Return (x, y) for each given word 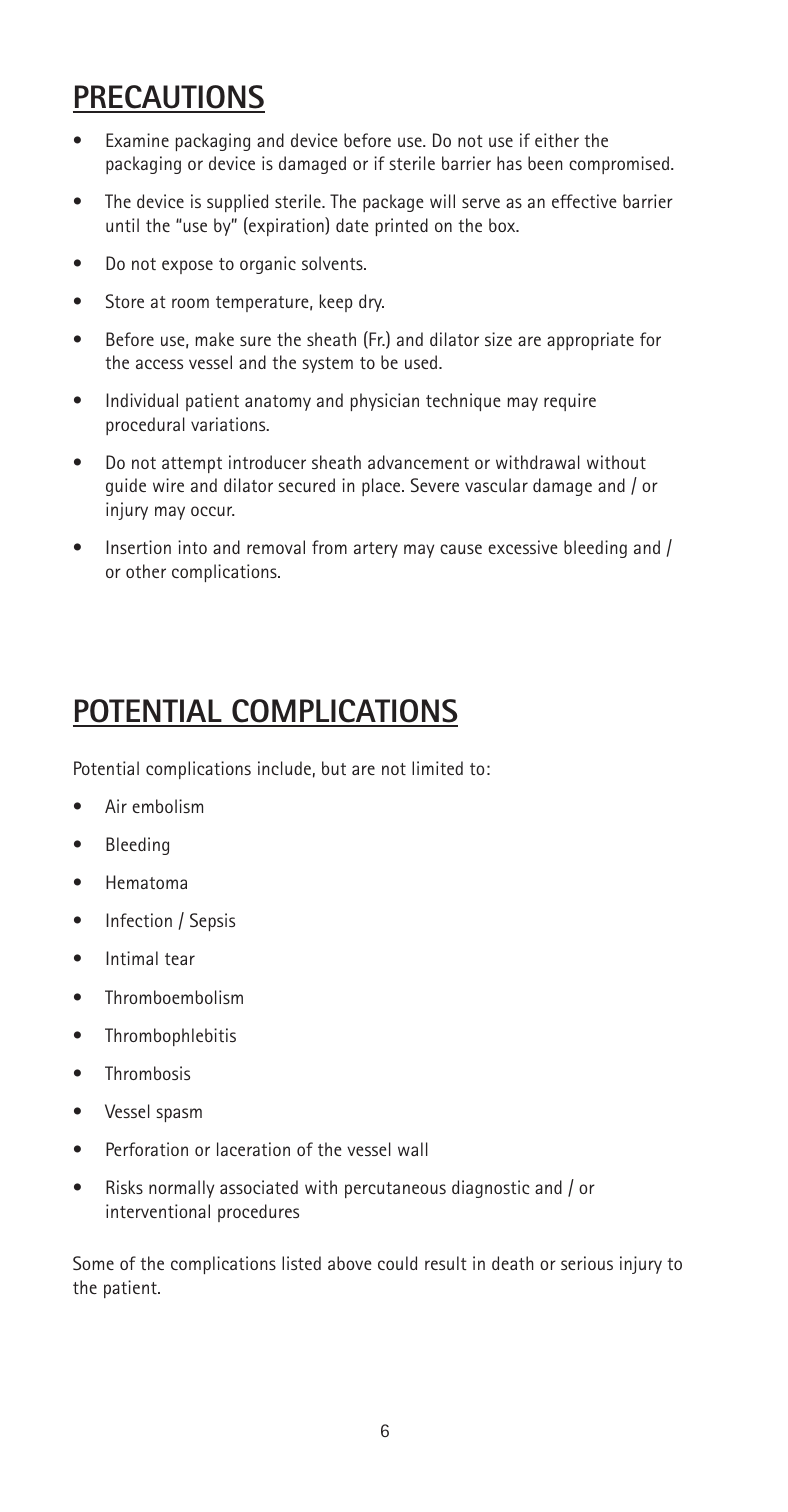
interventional (158, 1211)
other (146, 571)
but (334, 768)
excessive (523, 547)
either (557, 140)
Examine (137, 140)
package (393, 203)
